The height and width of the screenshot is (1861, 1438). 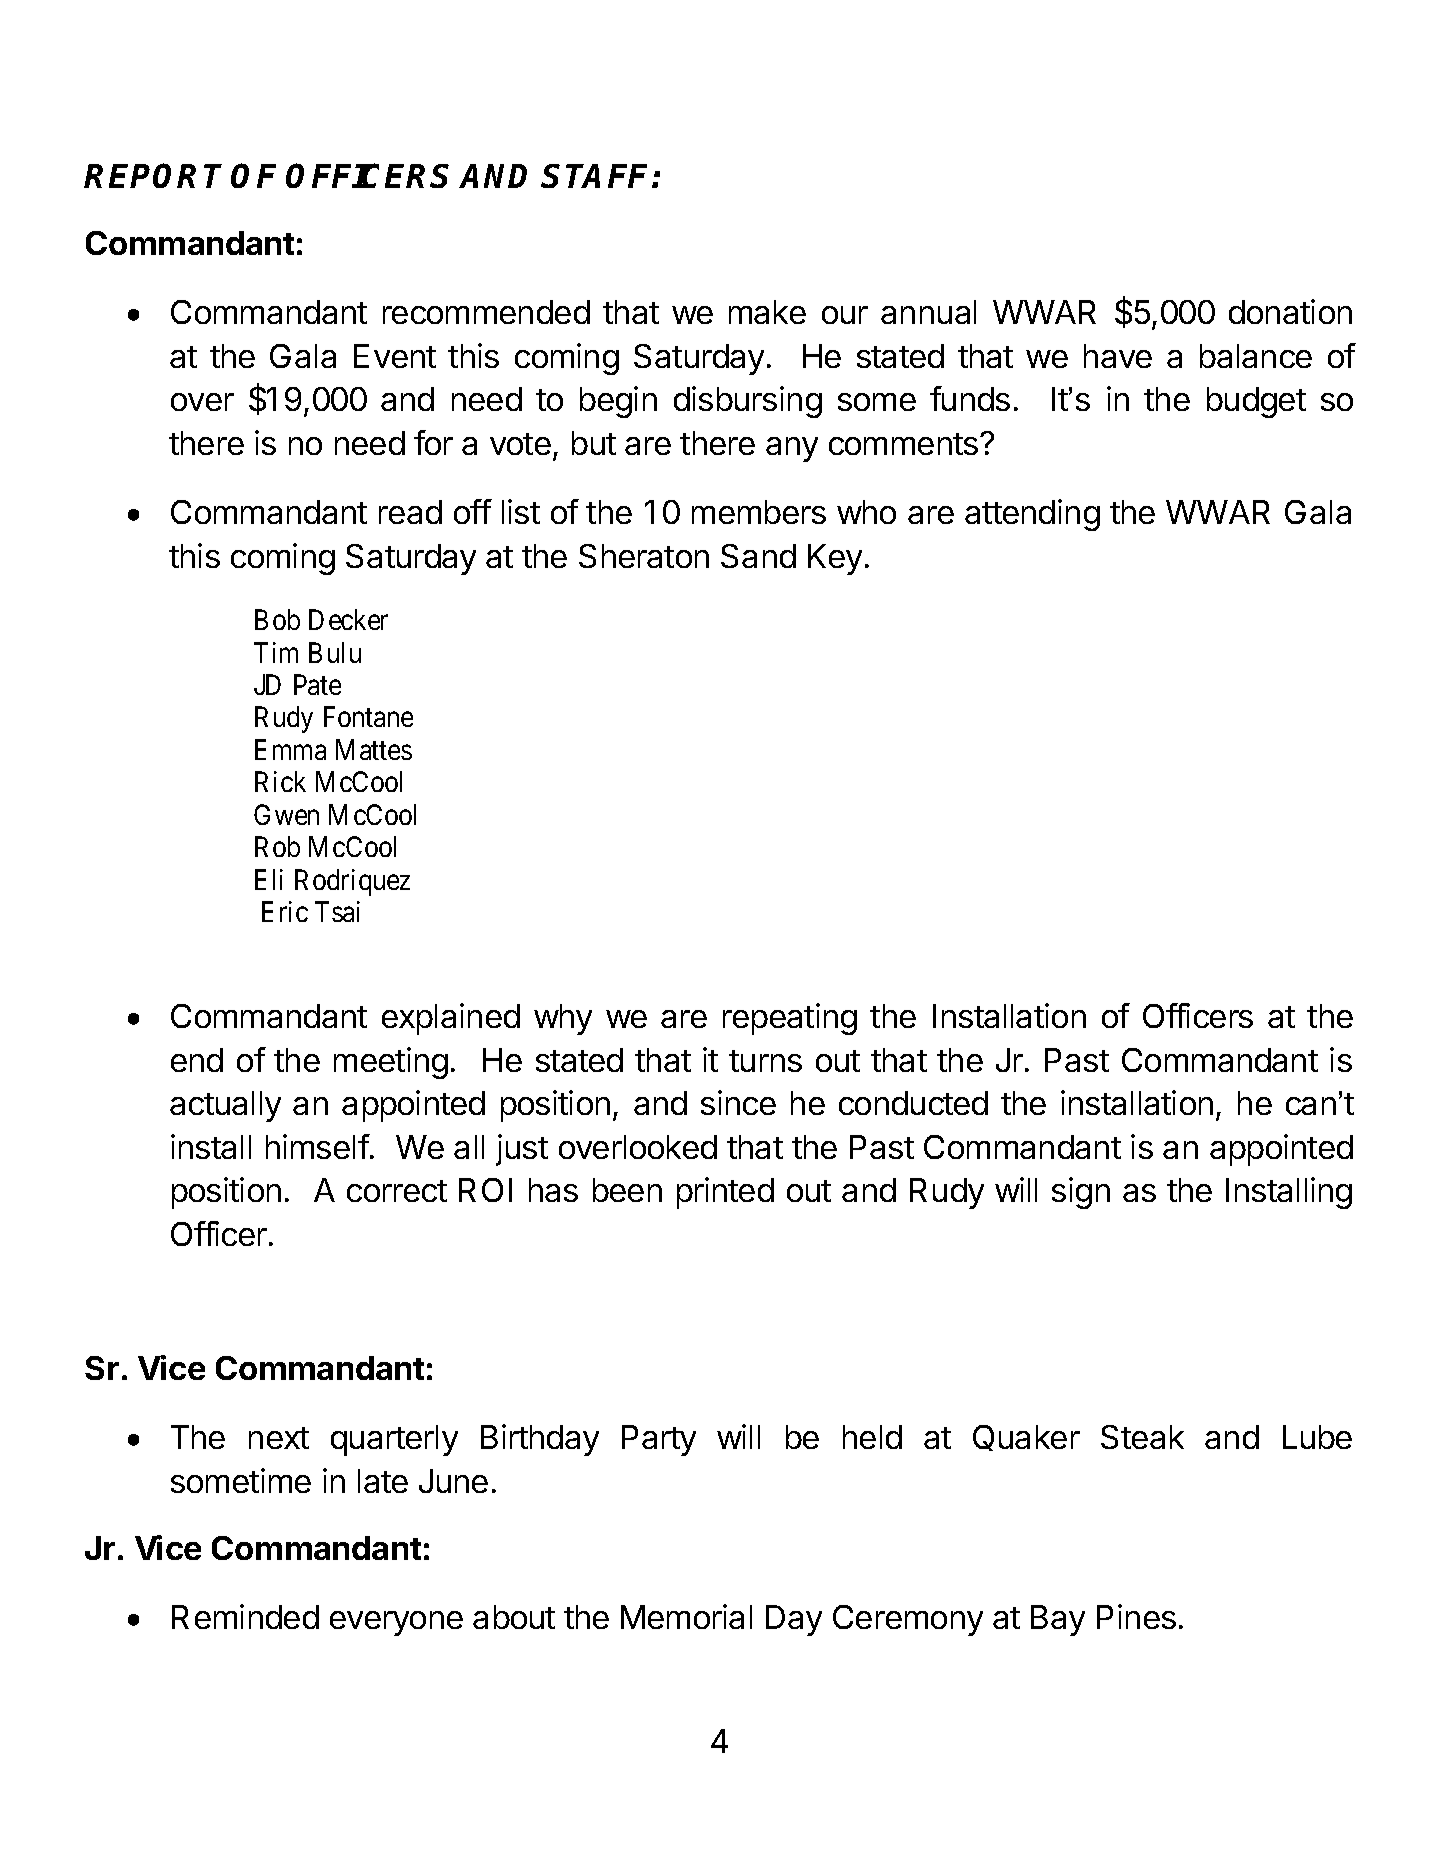 What do you see at coordinates (725, 1193) in the screenshot?
I see `printed` at bounding box center [725, 1193].
